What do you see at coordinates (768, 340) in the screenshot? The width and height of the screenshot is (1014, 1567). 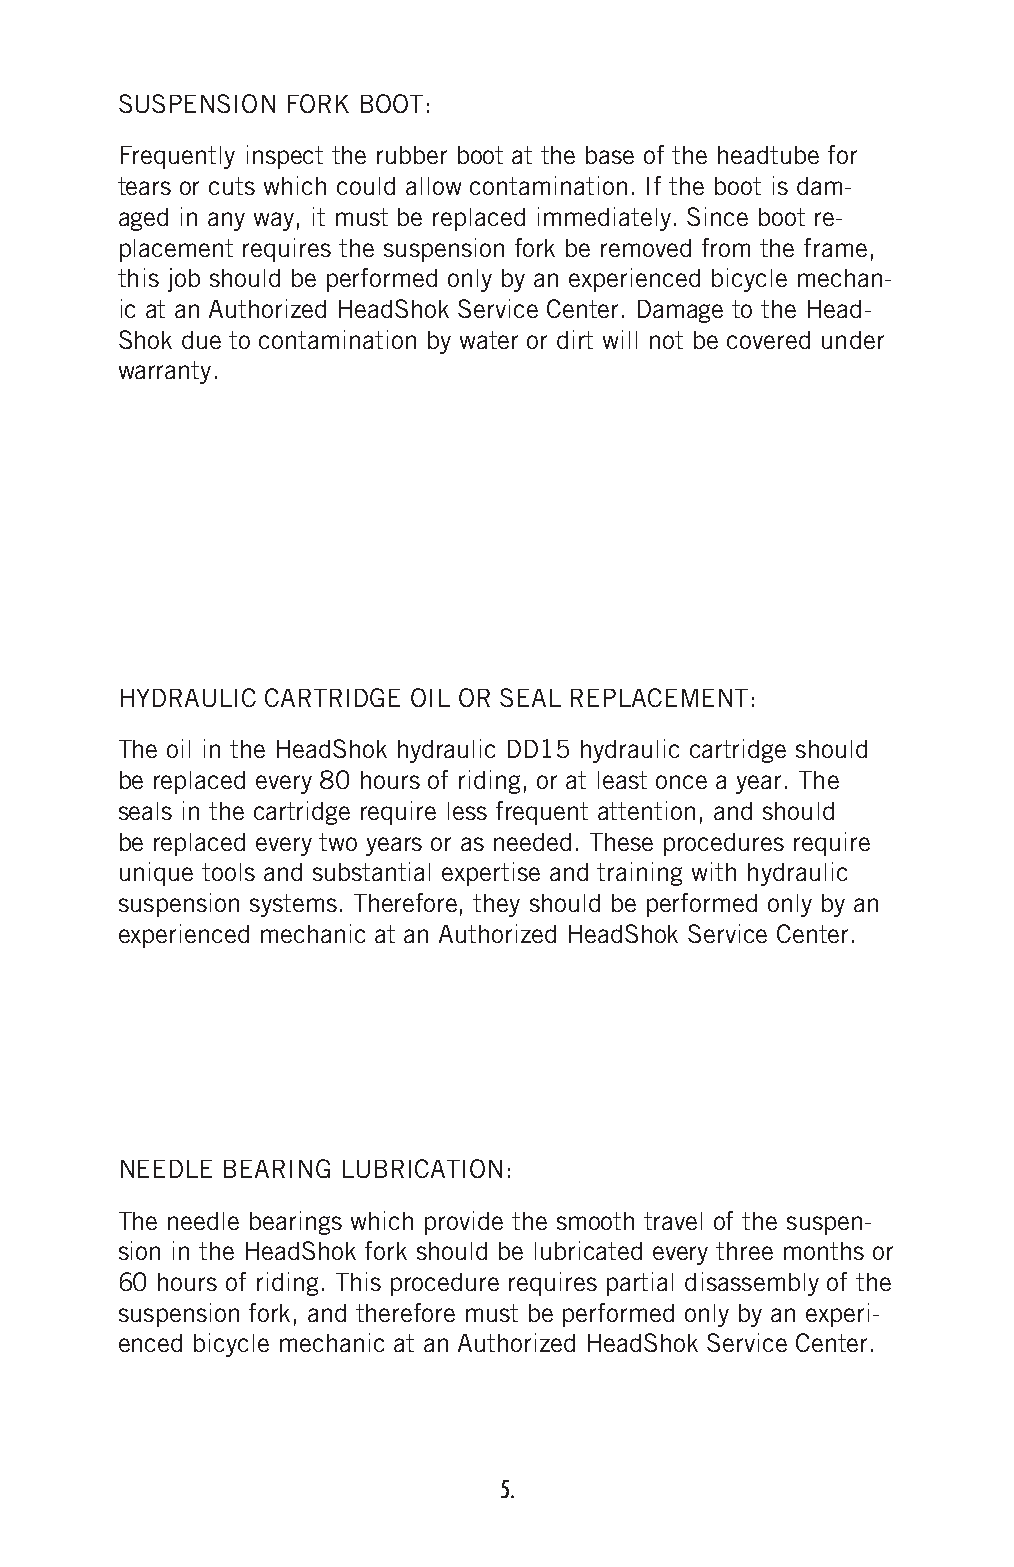 I see `covered` at bounding box center [768, 340].
